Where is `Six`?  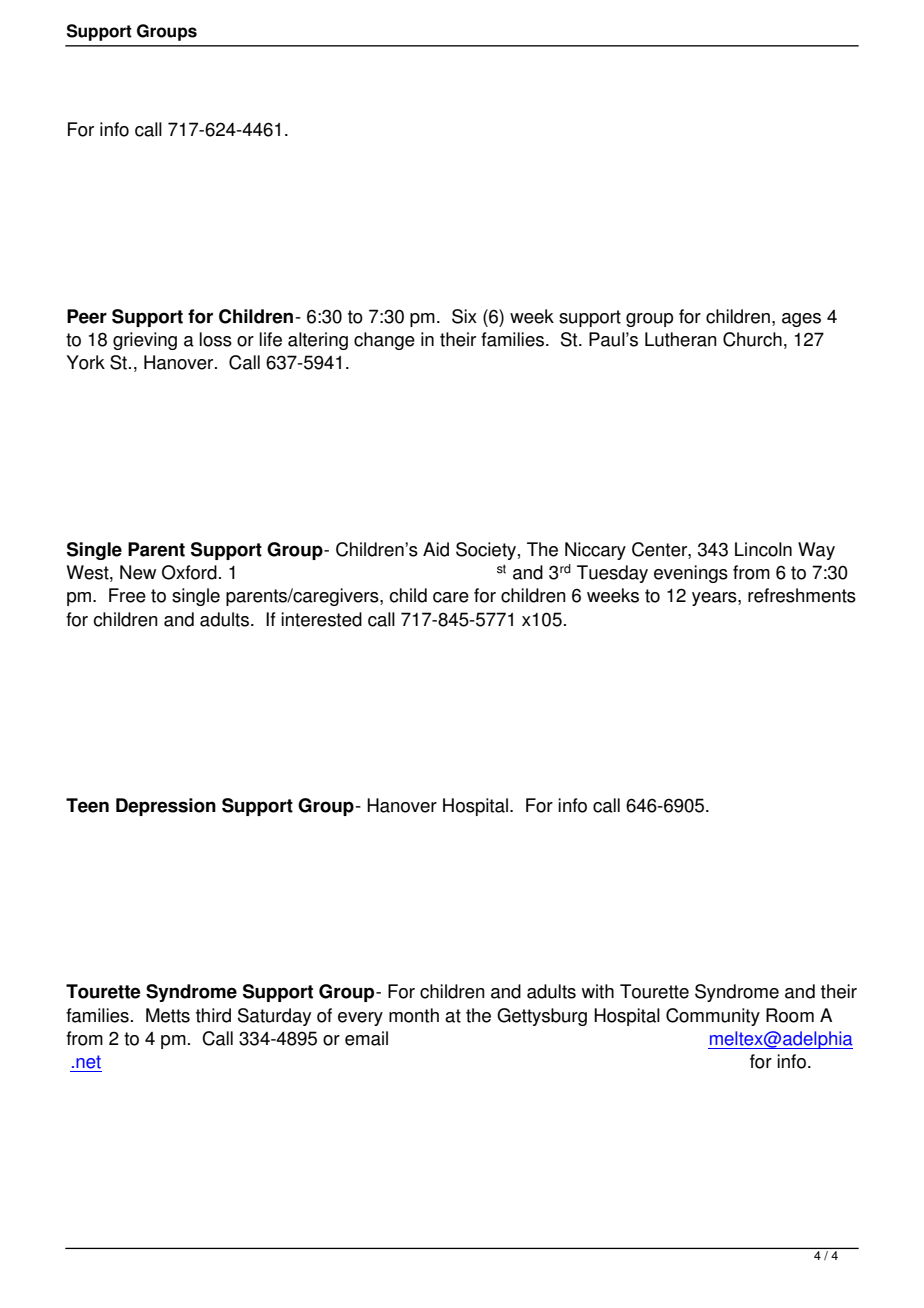
Six is located at coordinates (464, 316).
